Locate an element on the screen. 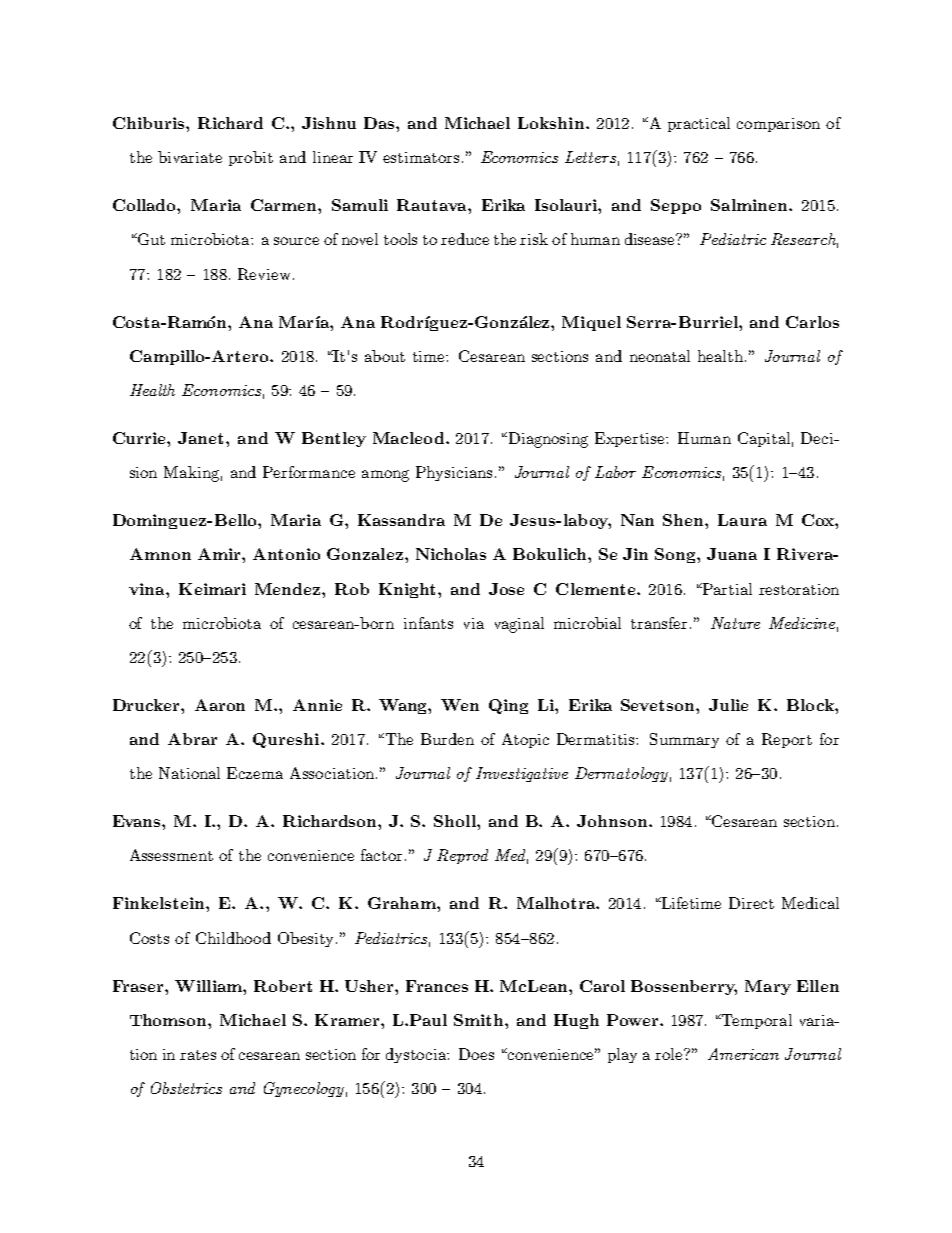 This screenshot has height=1233, width=952. Carmen is located at coordinates (285, 205).
